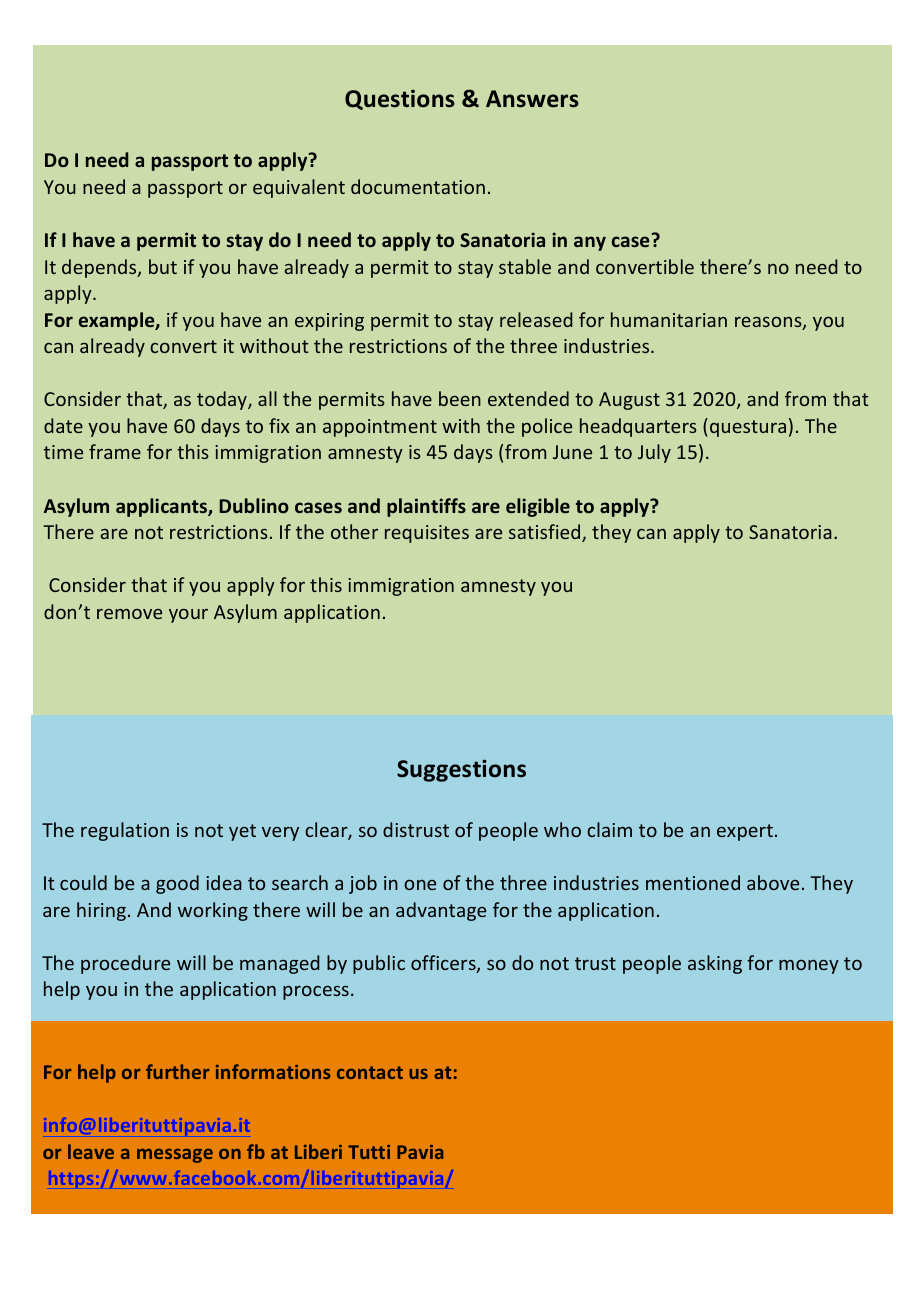  Describe the element at coordinates (129, 614) in the page. I see `remove` at that location.
